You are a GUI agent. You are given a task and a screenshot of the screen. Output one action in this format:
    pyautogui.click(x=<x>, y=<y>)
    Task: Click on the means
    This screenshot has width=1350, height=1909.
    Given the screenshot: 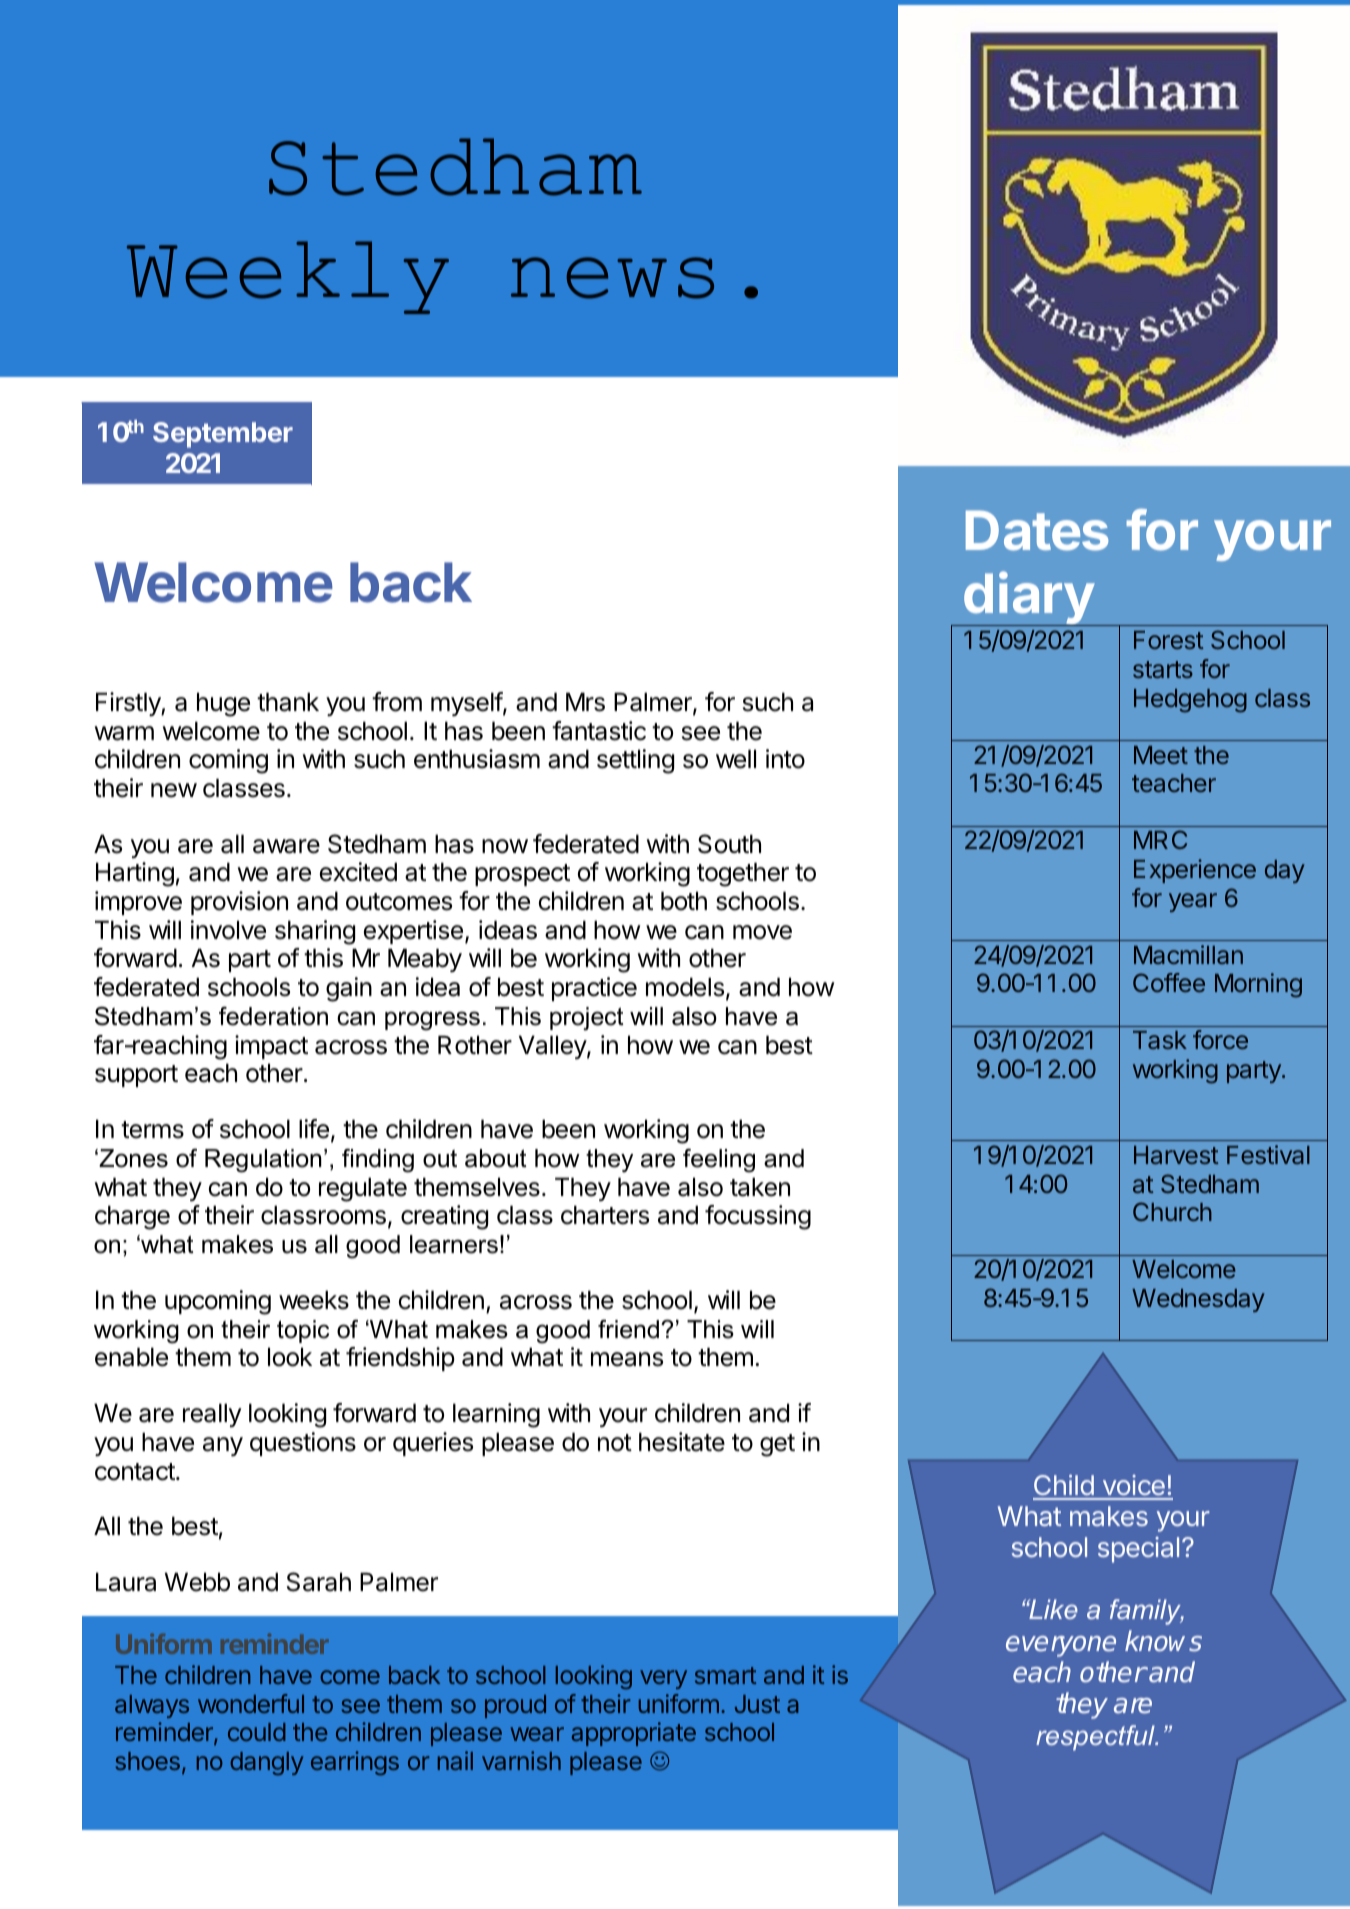 What is the action you would take?
    pyautogui.click(x=627, y=1359)
